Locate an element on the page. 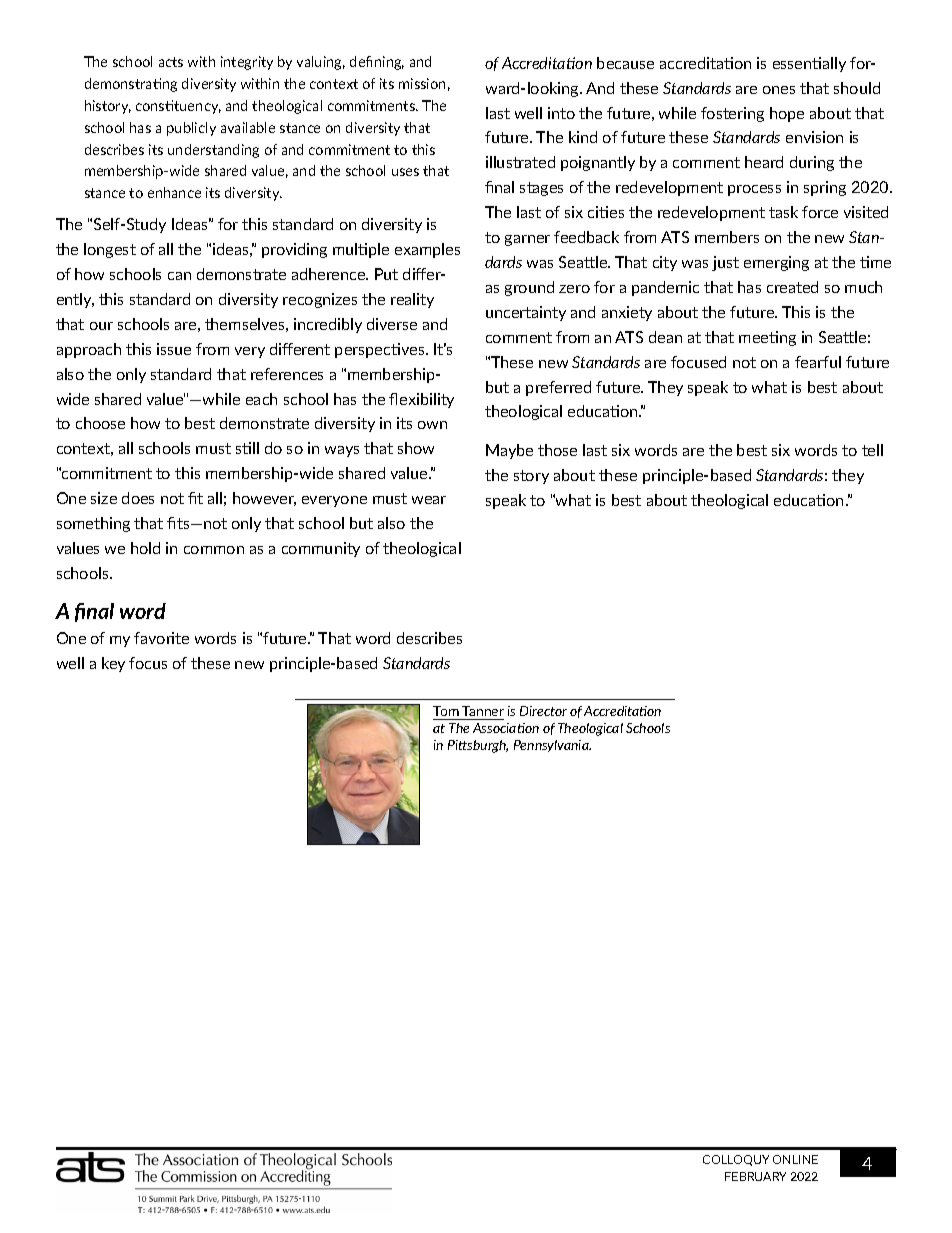  issue is located at coordinates (174, 349).
